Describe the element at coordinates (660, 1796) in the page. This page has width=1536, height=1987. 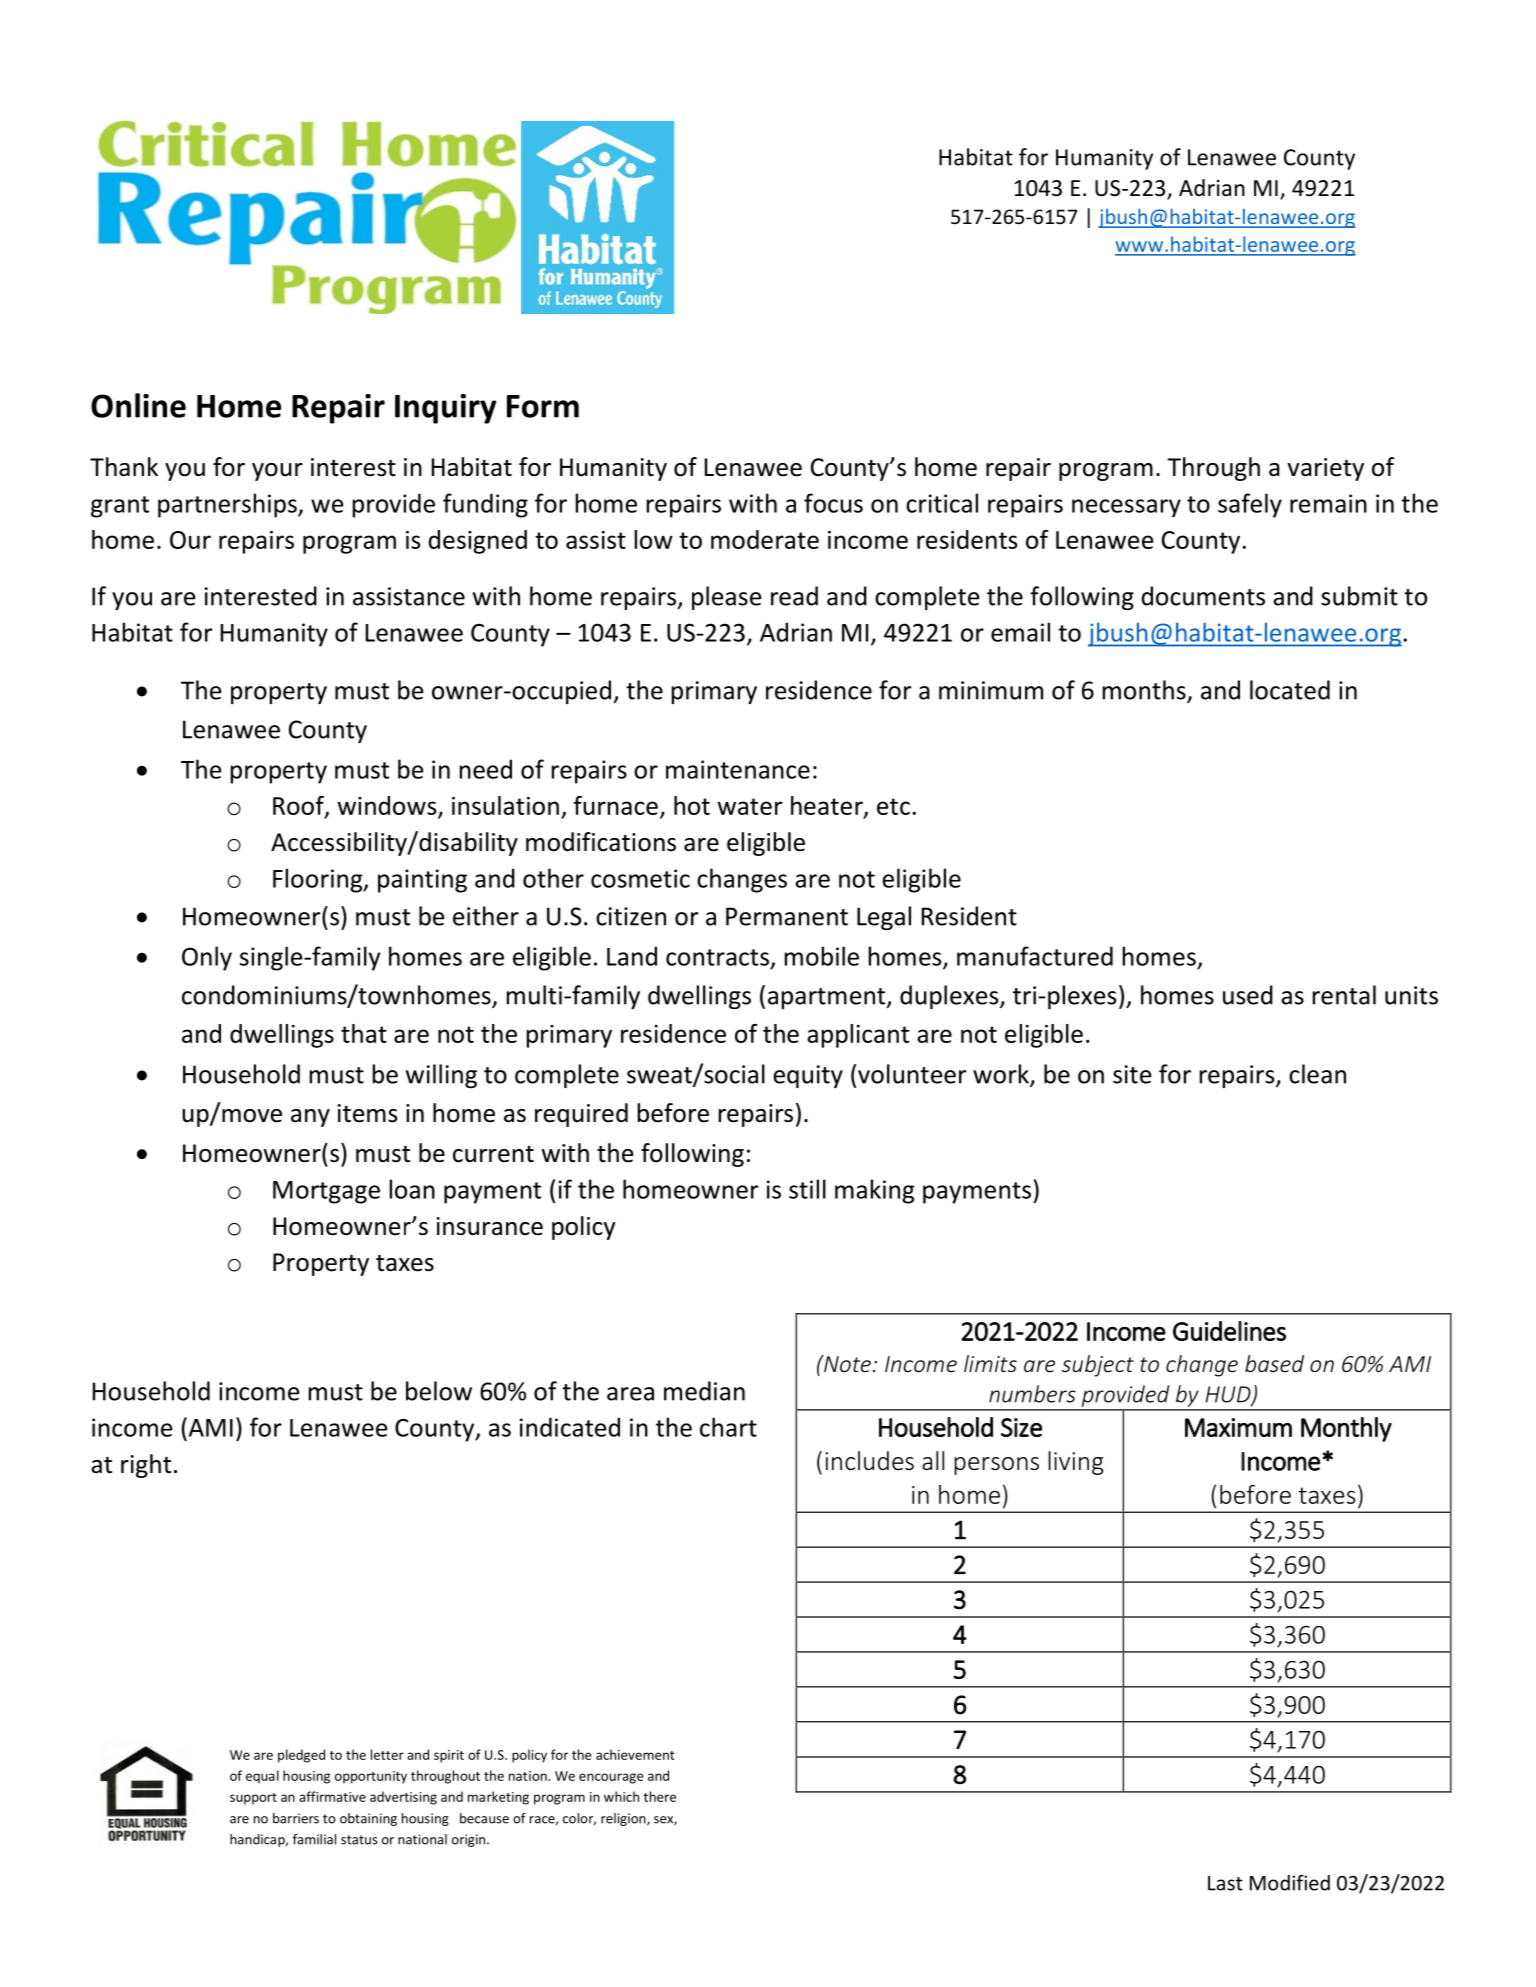
I see `there` at that location.
